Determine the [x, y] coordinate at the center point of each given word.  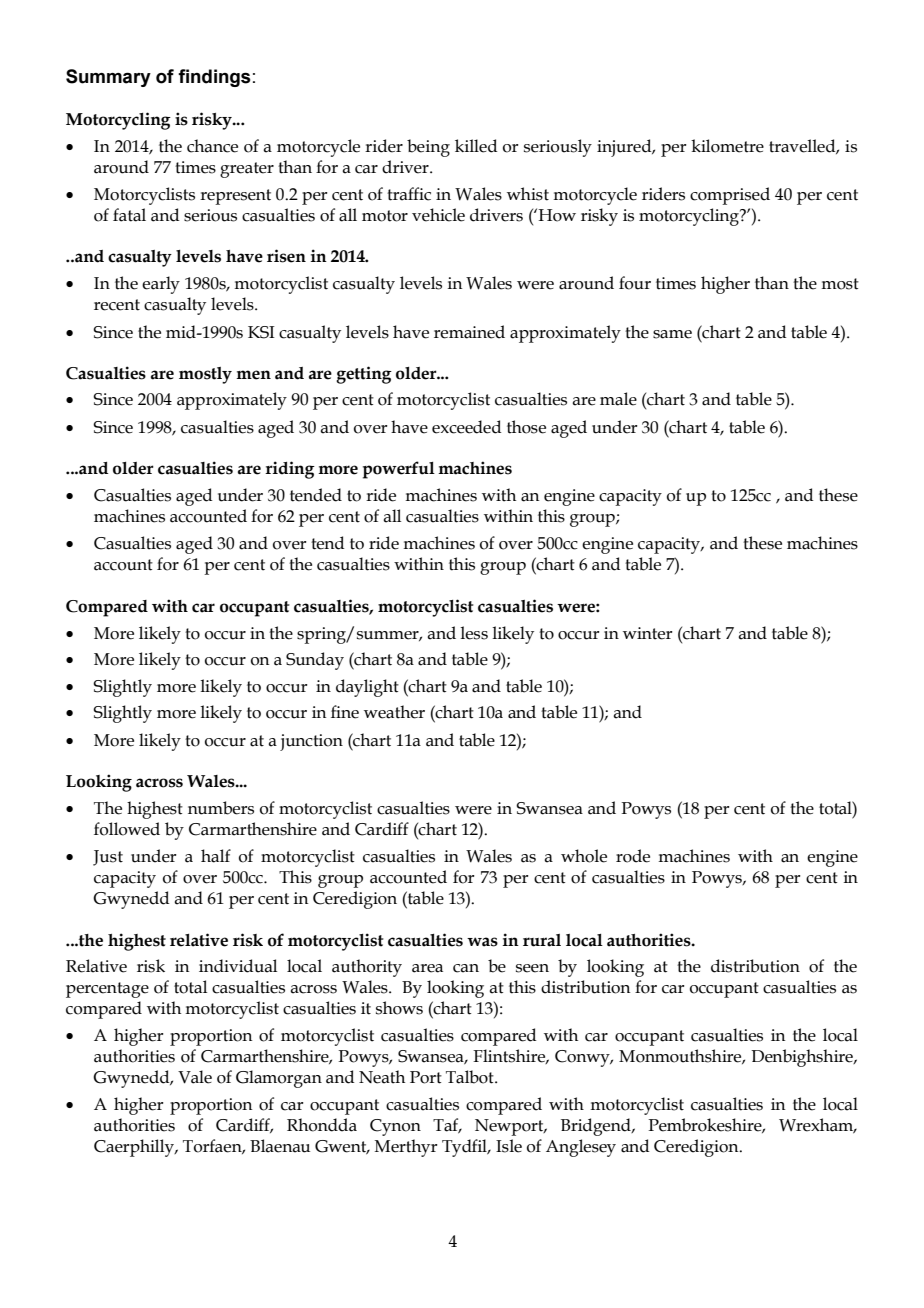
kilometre [727, 146]
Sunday [315, 661]
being [428, 148]
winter [647, 633]
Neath [382, 1077]
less [474, 633]
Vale [195, 1077]
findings [214, 78]
